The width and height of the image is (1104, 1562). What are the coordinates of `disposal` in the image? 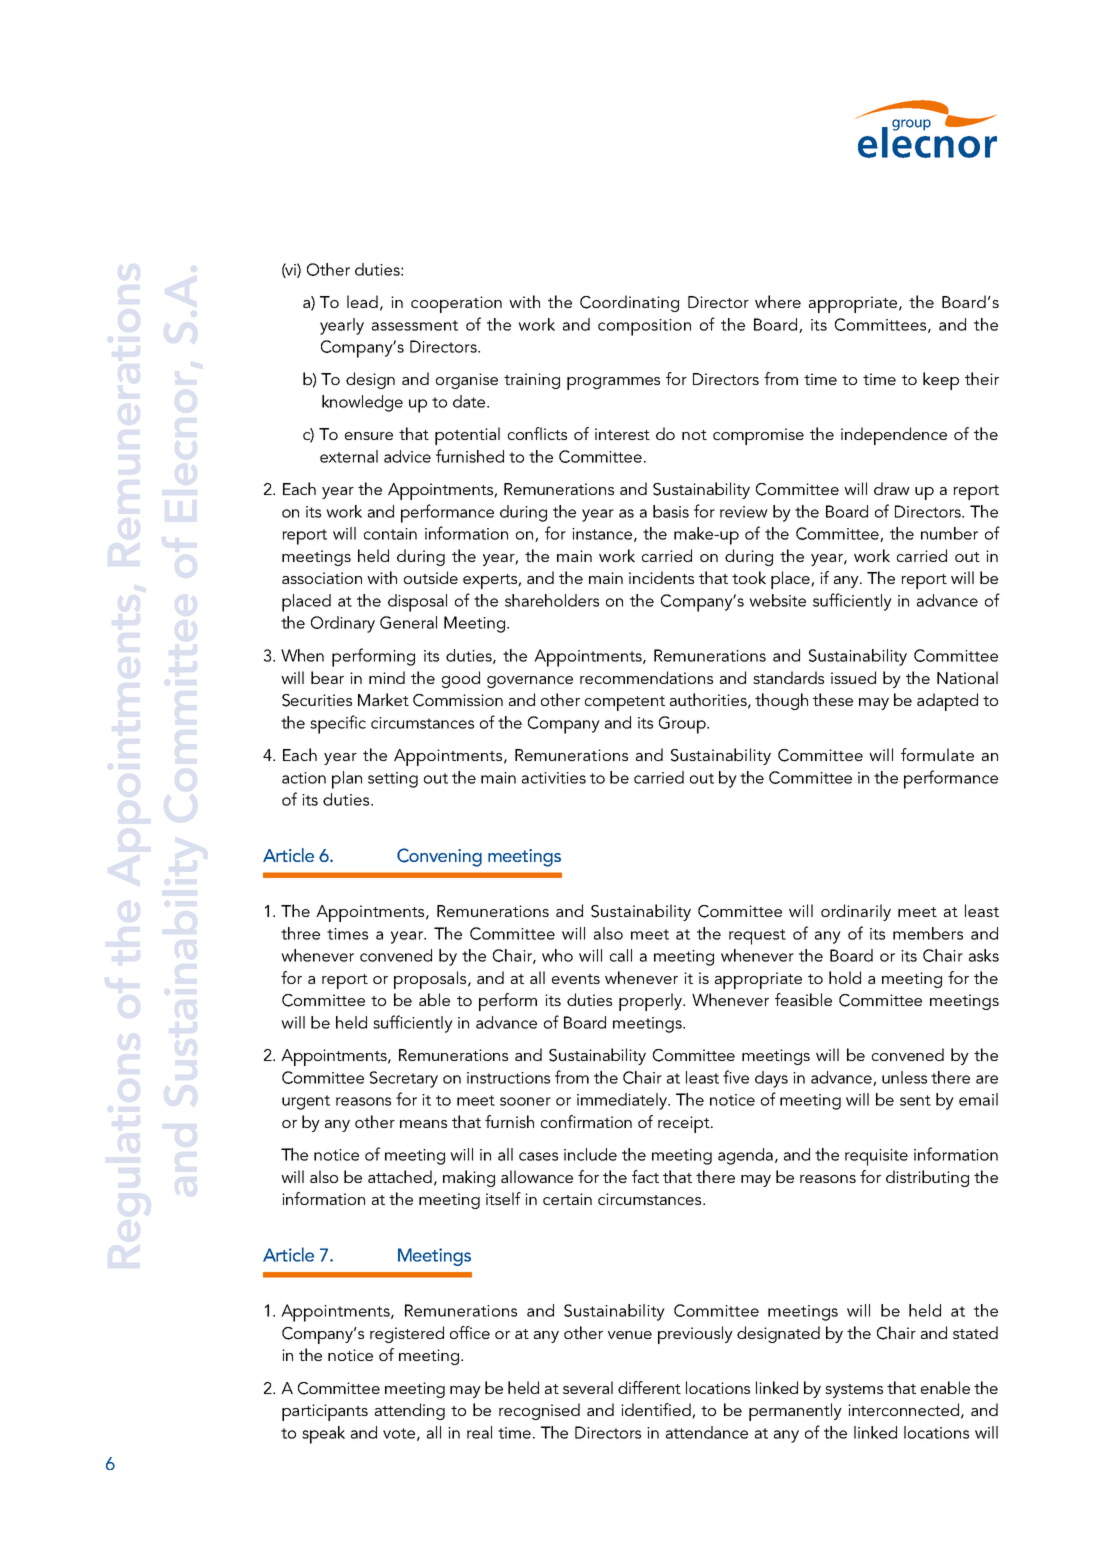 It's located at (417, 603).
